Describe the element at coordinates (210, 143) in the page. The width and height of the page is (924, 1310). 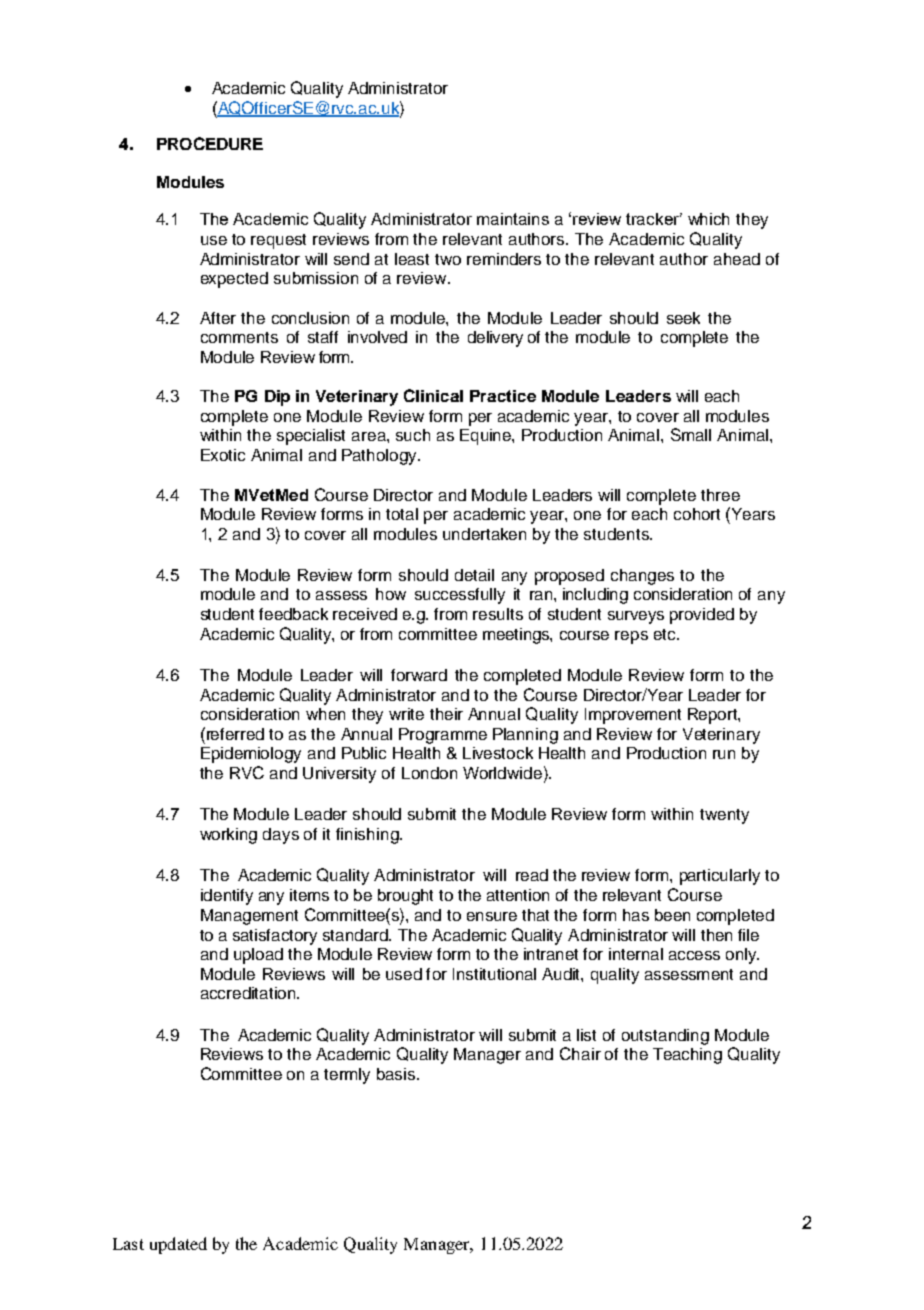
I see `PROCEDURE` at that location.
